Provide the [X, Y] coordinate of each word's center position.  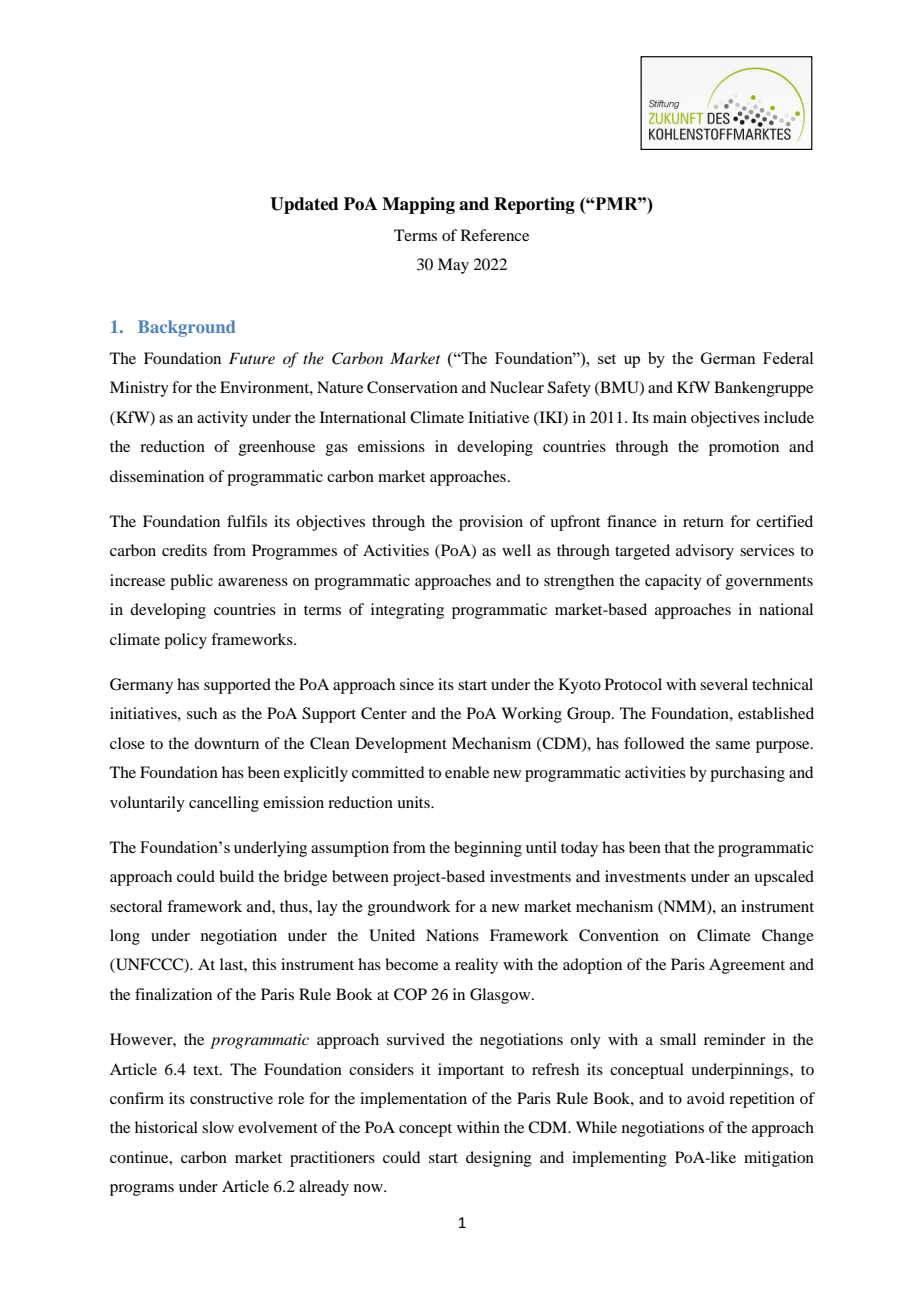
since [417, 684]
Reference [495, 235]
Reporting [534, 205]
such [202, 713]
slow [218, 1127]
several [724, 684]
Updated [304, 205]
